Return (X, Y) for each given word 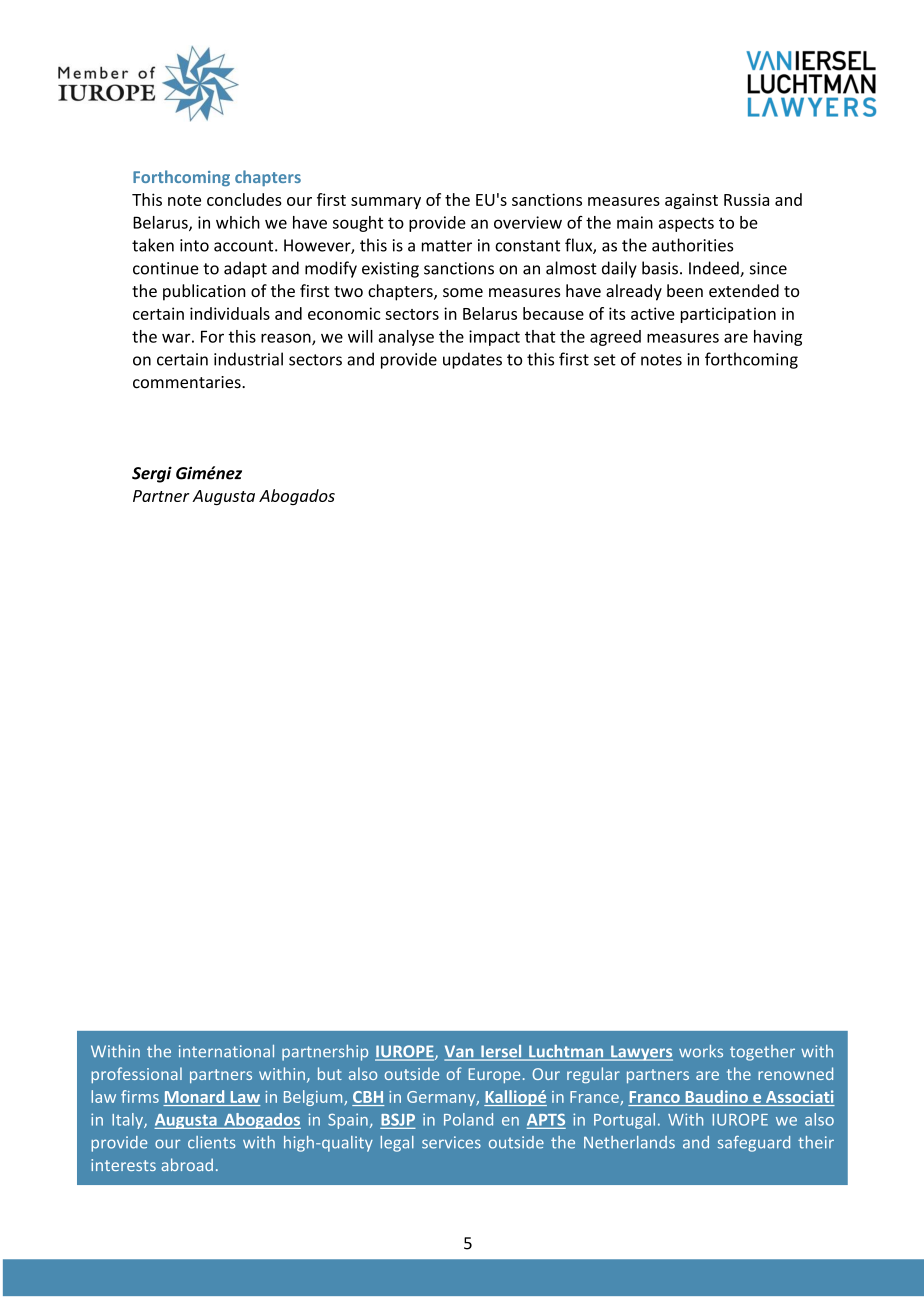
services (451, 1142)
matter (447, 246)
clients (211, 1142)
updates (472, 360)
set (605, 360)
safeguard (754, 1144)
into (194, 245)
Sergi (152, 474)
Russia (746, 199)
